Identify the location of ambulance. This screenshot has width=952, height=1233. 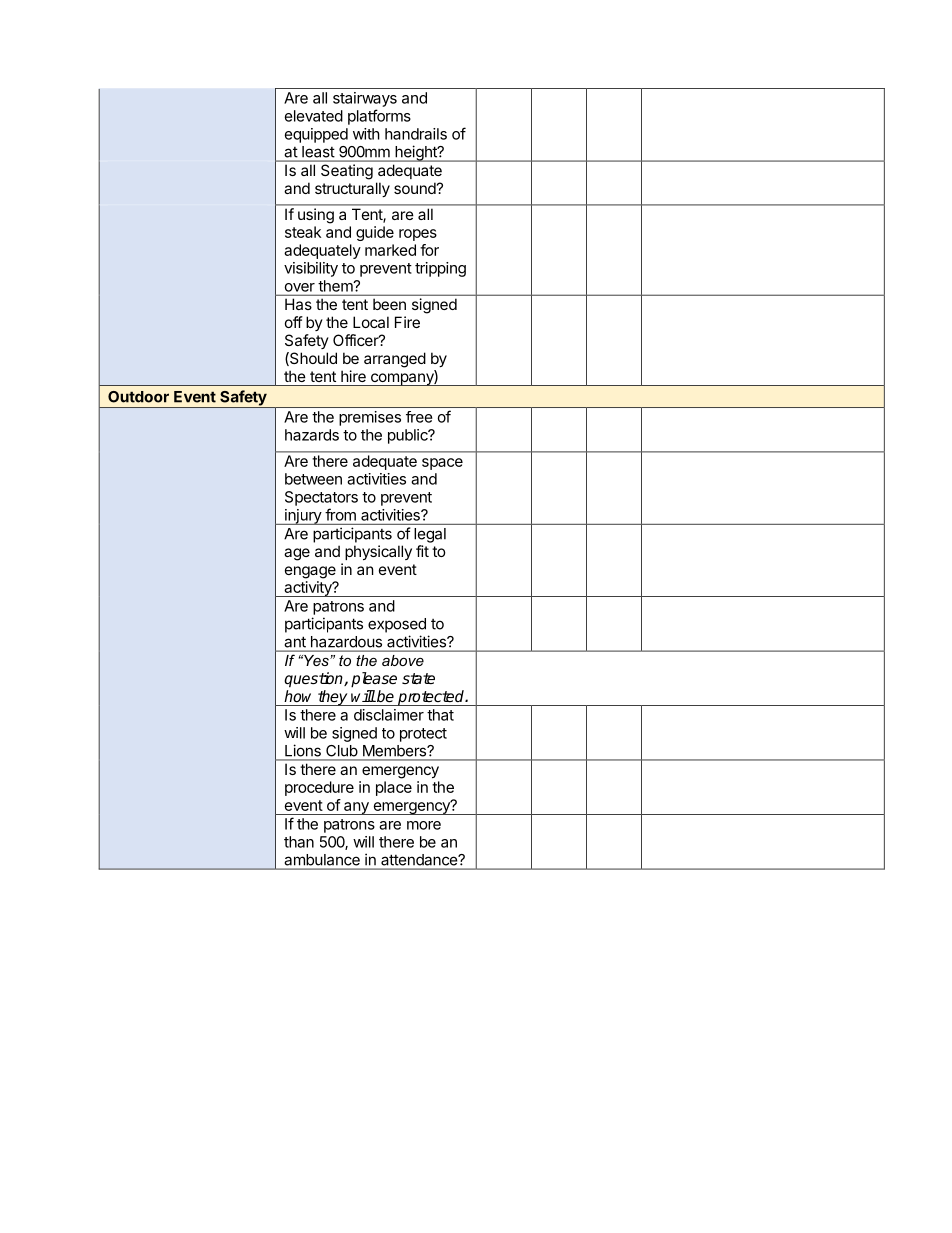
(322, 860).
